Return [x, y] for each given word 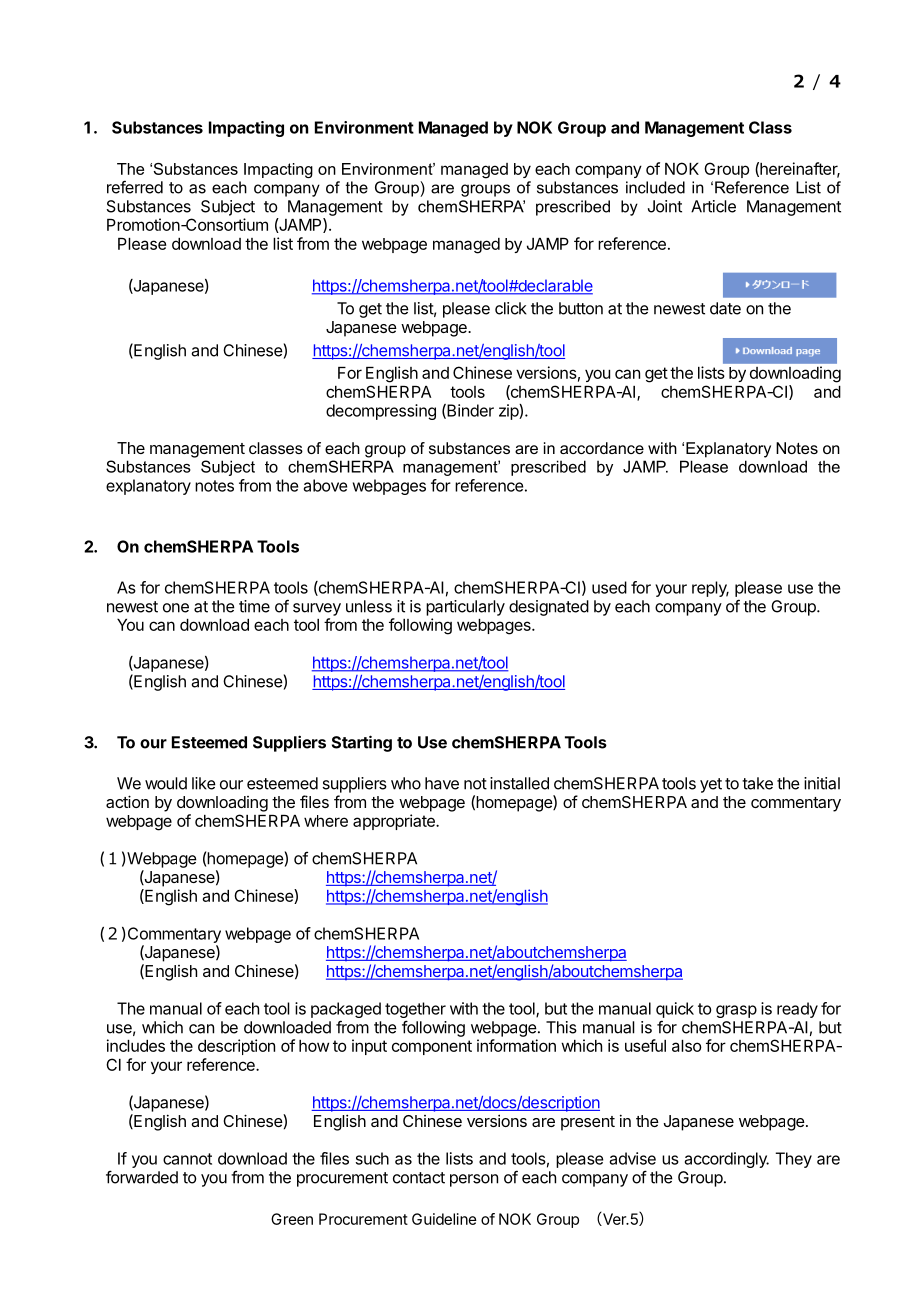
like [204, 783]
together [415, 1010]
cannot [187, 1159]
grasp [736, 1011]
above [325, 485]
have [442, 783]
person [474, 1180]
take [757, 783]
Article [713, 206]
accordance [602, 448]
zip [509, 412]
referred [135, 187]
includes [136, 1045]
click [511, 308]
